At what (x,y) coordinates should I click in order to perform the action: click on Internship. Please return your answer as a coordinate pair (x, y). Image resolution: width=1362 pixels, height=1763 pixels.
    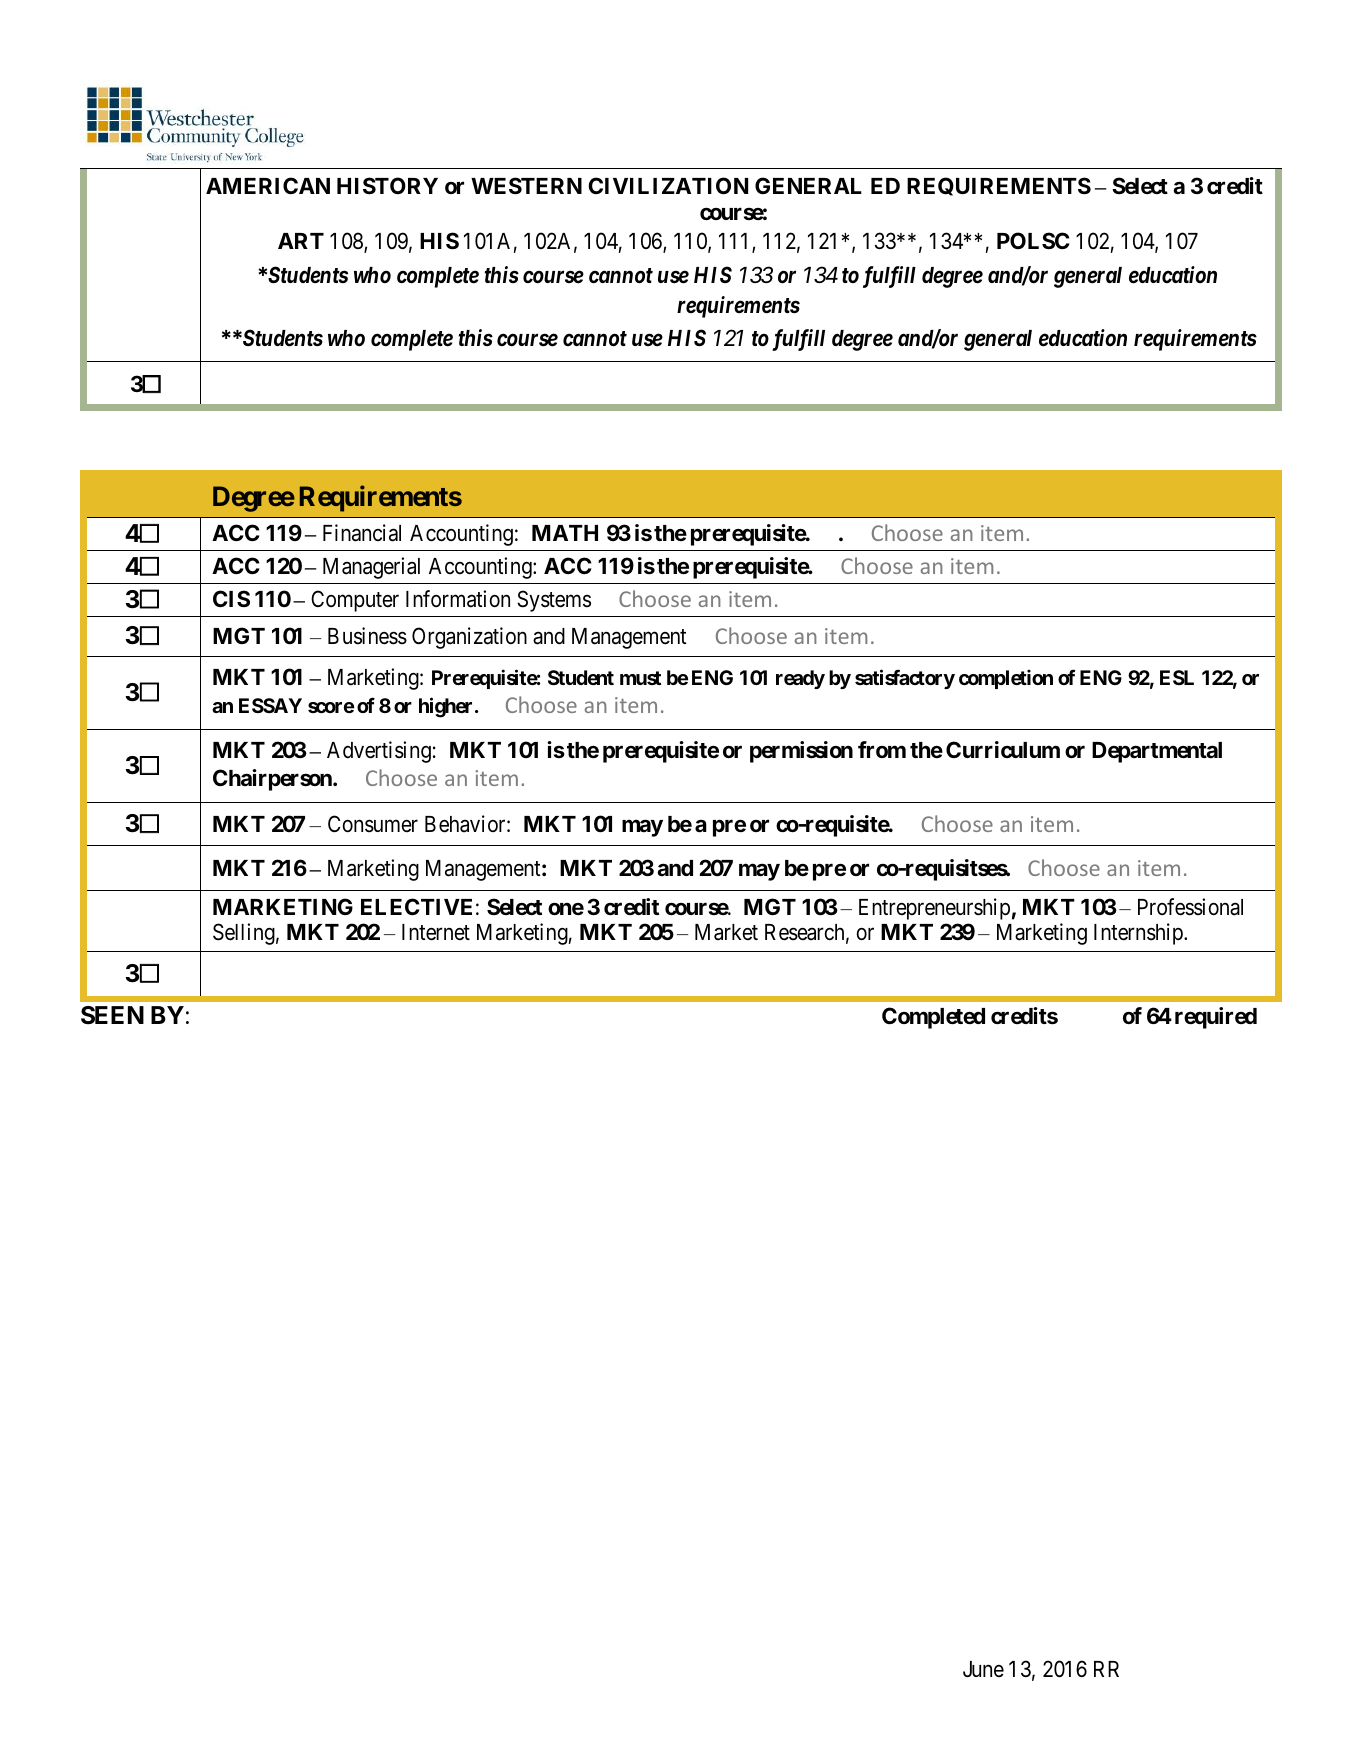
    Looking at the image, I should click on (1139, 934).
